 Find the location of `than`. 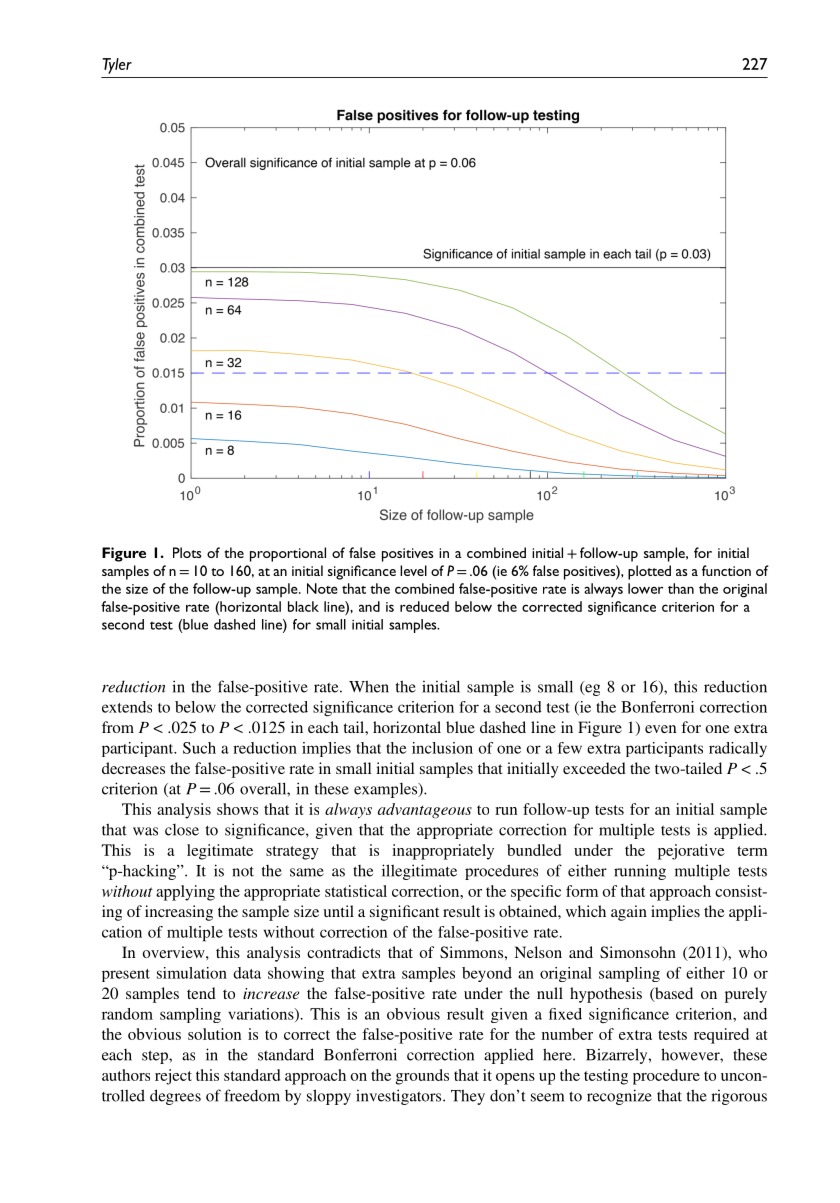

than is located at coordinates (681, 588).
